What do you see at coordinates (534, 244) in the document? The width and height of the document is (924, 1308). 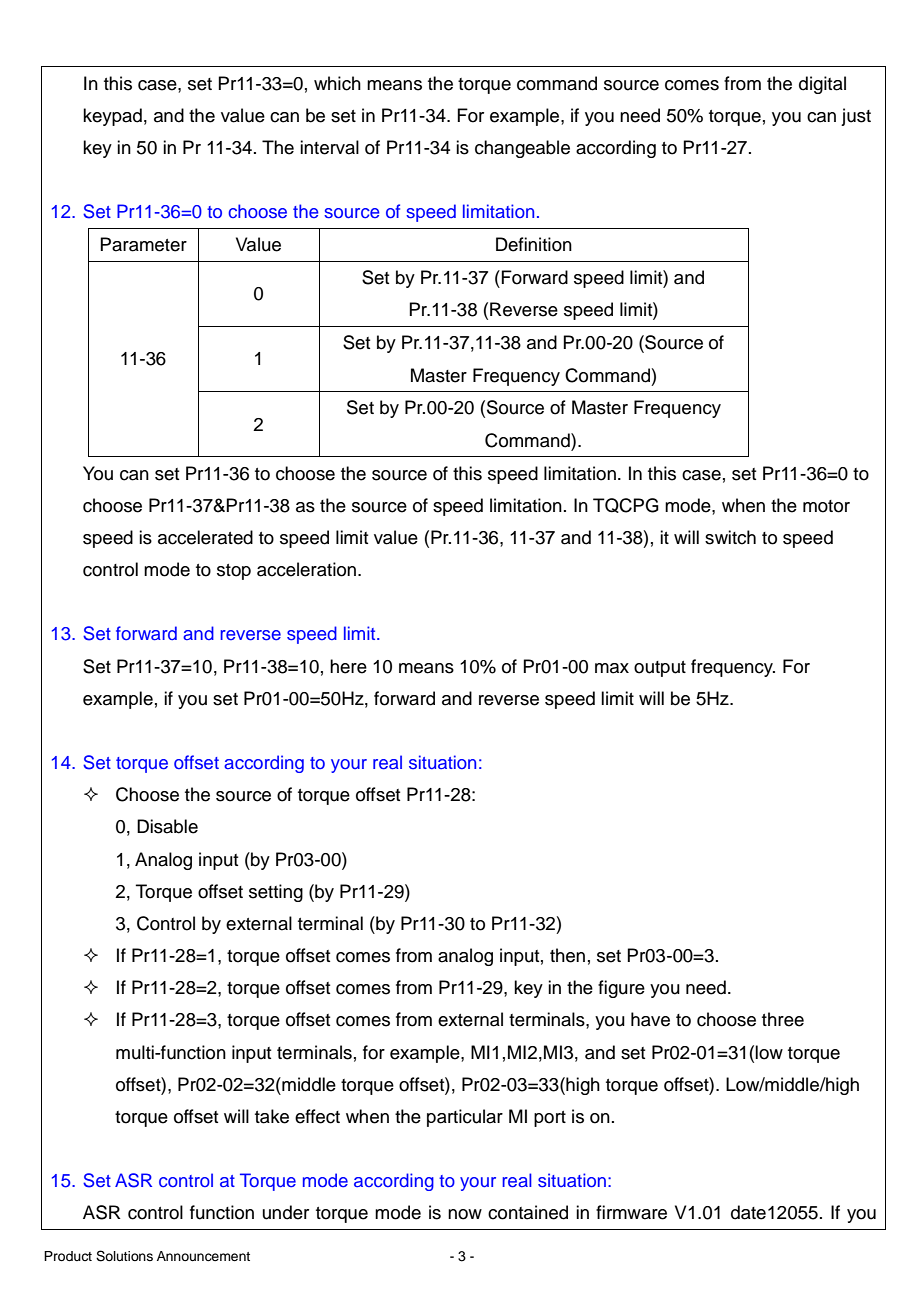 I see `Definition` at bounding box center [534, 244].
